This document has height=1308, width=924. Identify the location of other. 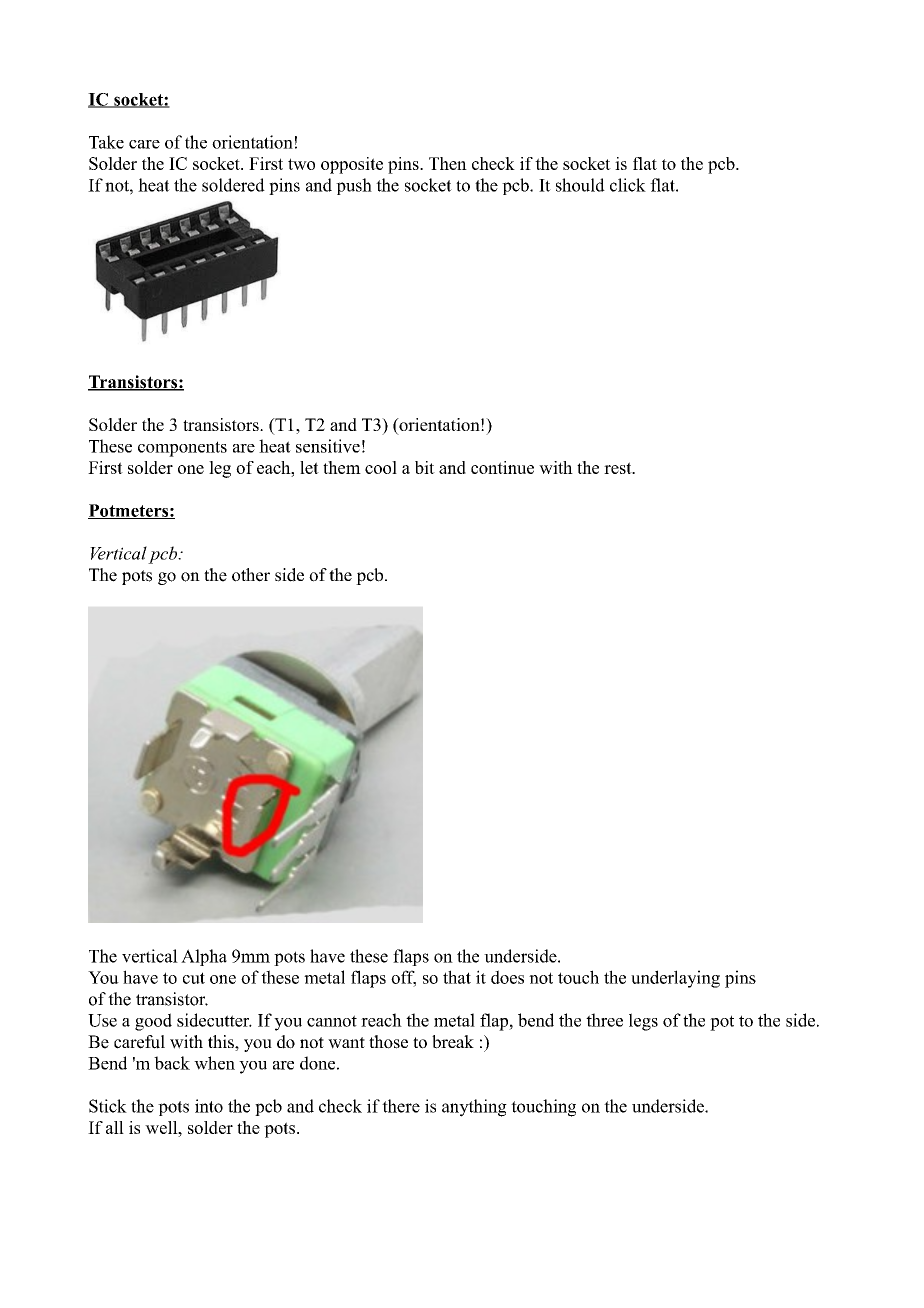
(251, 575).
